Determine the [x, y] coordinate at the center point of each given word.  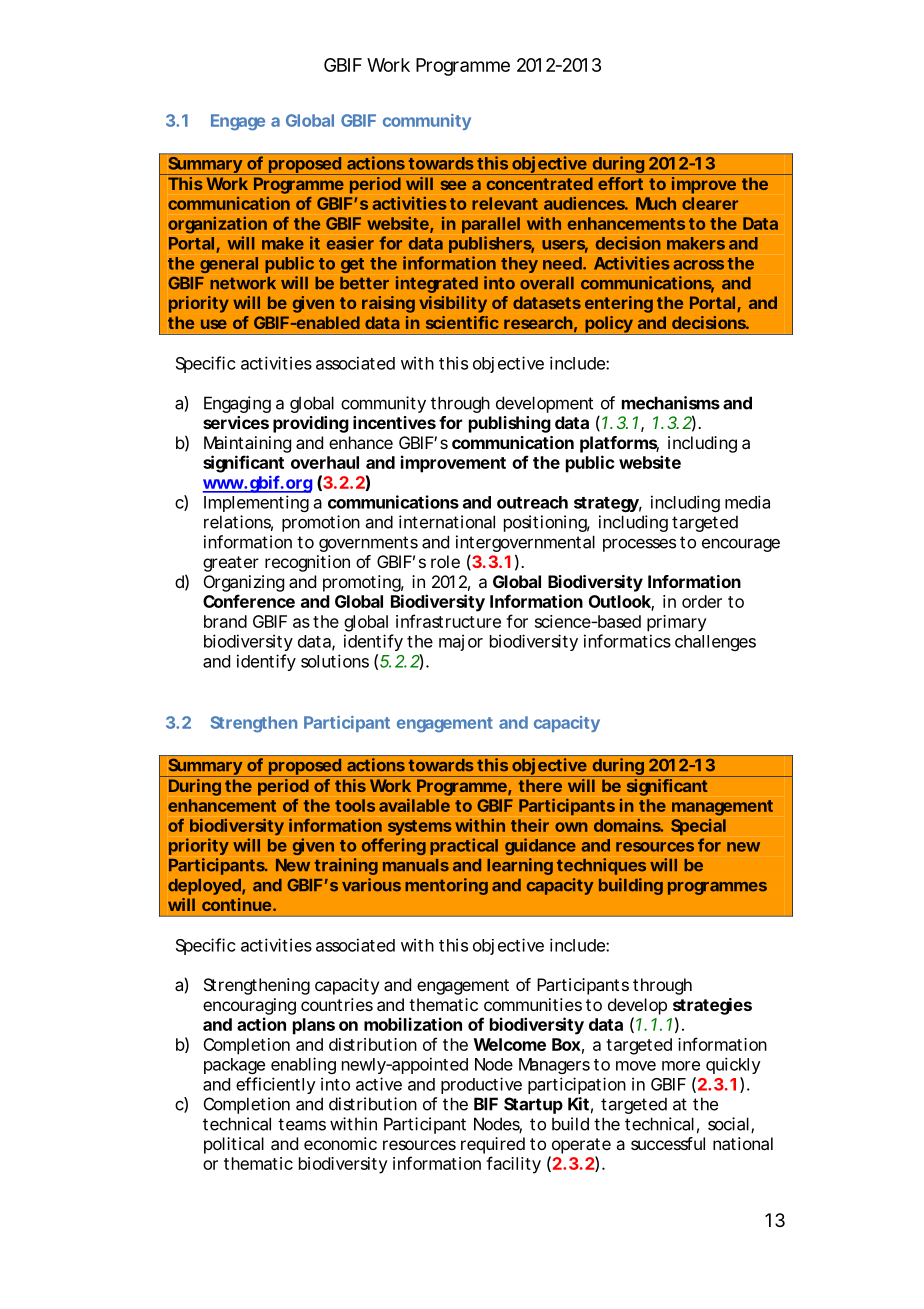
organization [217, 225]
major [461, 642]
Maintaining [247, 444]
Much [656, 203]
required [493, 1145]
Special [698, 827]
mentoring [446, 886]
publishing [510, 424]
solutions [335, 661]
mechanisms [671, 403]
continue [236, 904]
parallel [491, 225]
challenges [715, 643]
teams [302, 1124]
